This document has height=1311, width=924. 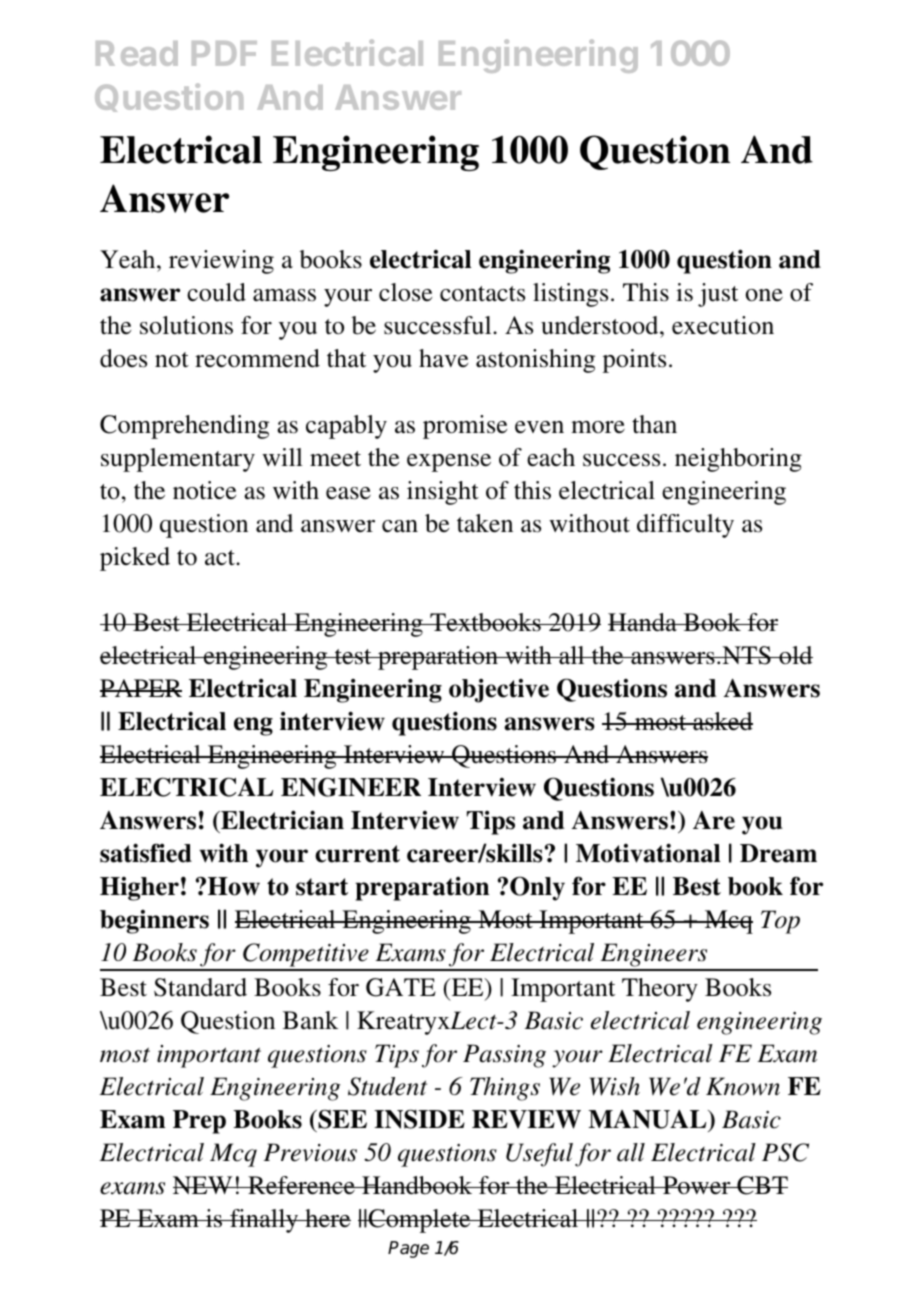 I want to click on Dream, so click(x=778, y=853).
